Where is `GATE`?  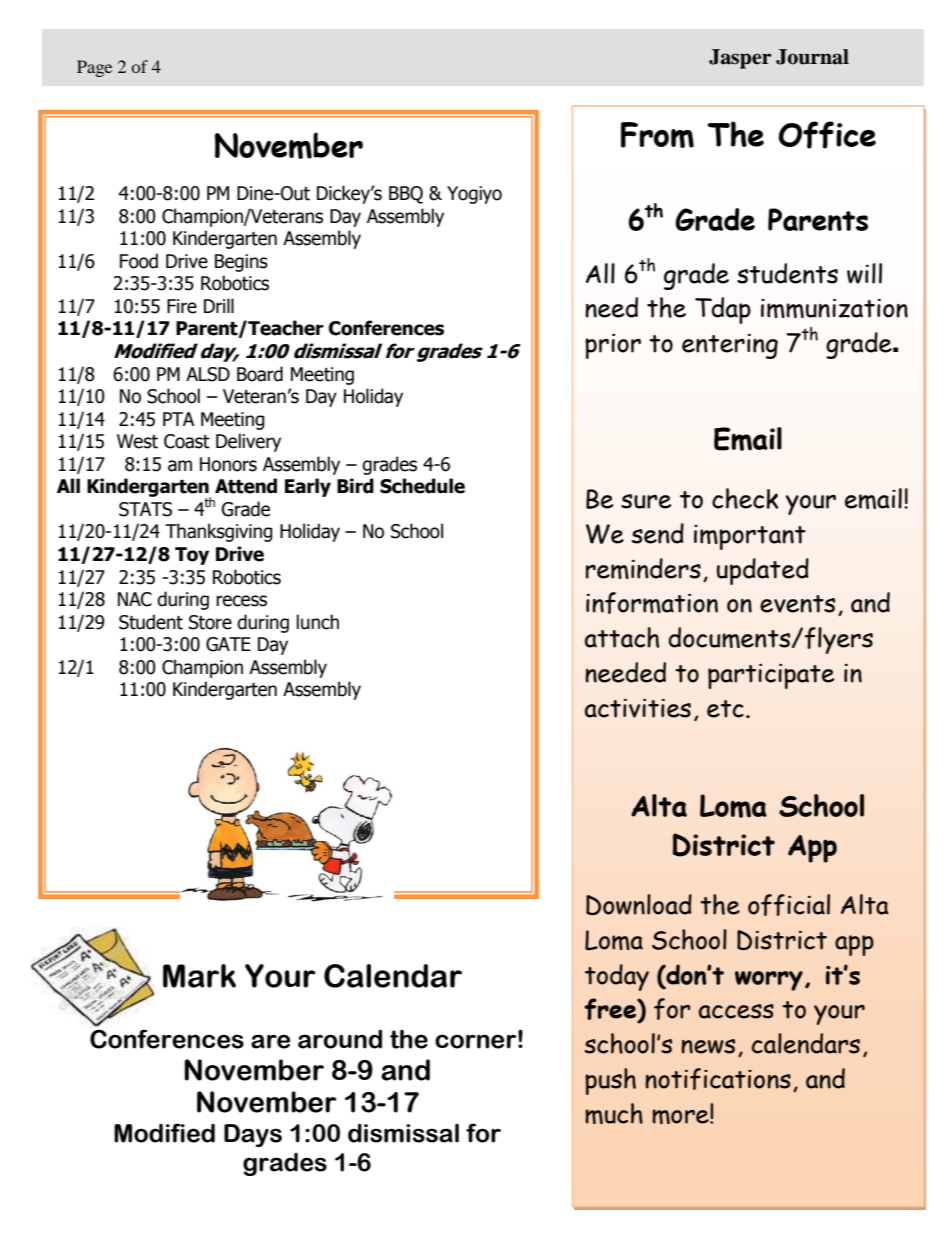
GATE is located at coordinates (228, 644).
